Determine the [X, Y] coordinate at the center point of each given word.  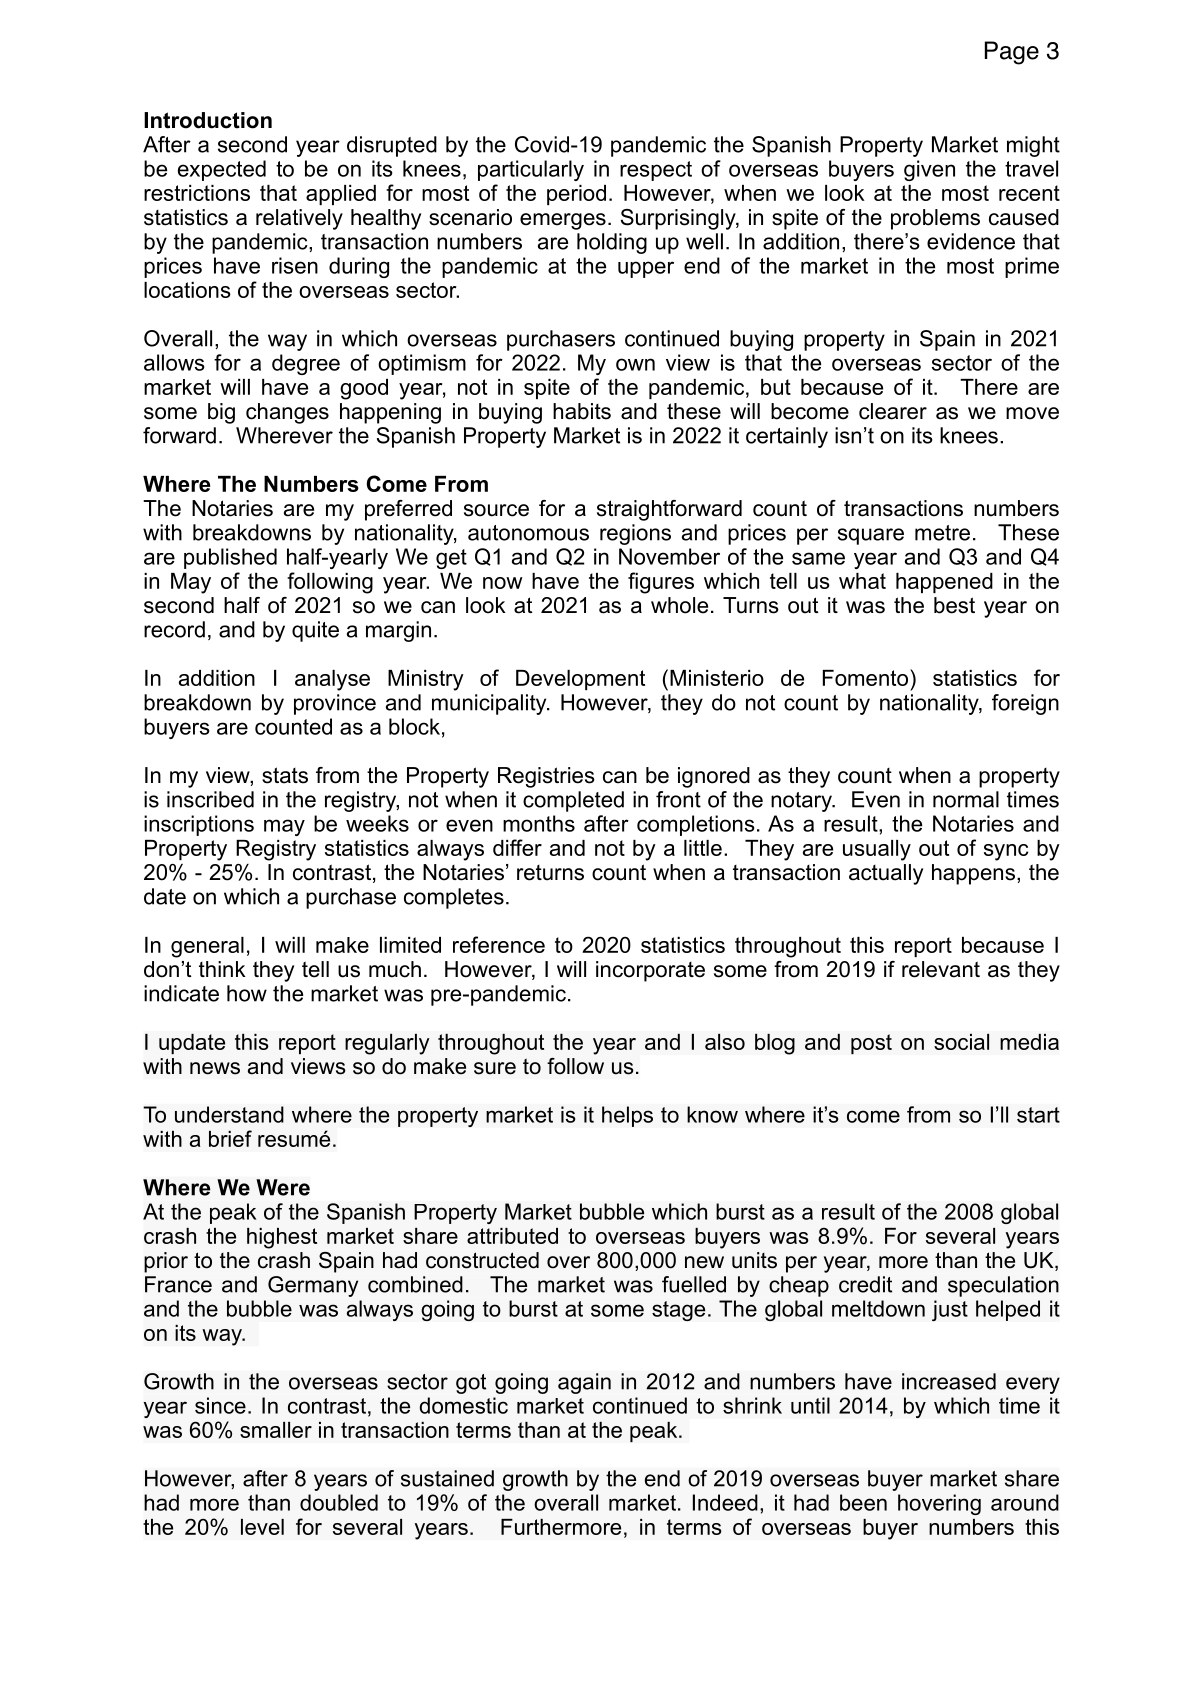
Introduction [208, 120]
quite [315, 631]
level [262, 1527]
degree [306, 364]
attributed [512, 1236]
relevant [941, 969]
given [929, 170]
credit [865, 1284]
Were [283, 1187]
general [207, 947]
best [954, 605]
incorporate [650, 971]
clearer [893, 411]
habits [582, 411]
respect [656, 171]
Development [580, 680]
